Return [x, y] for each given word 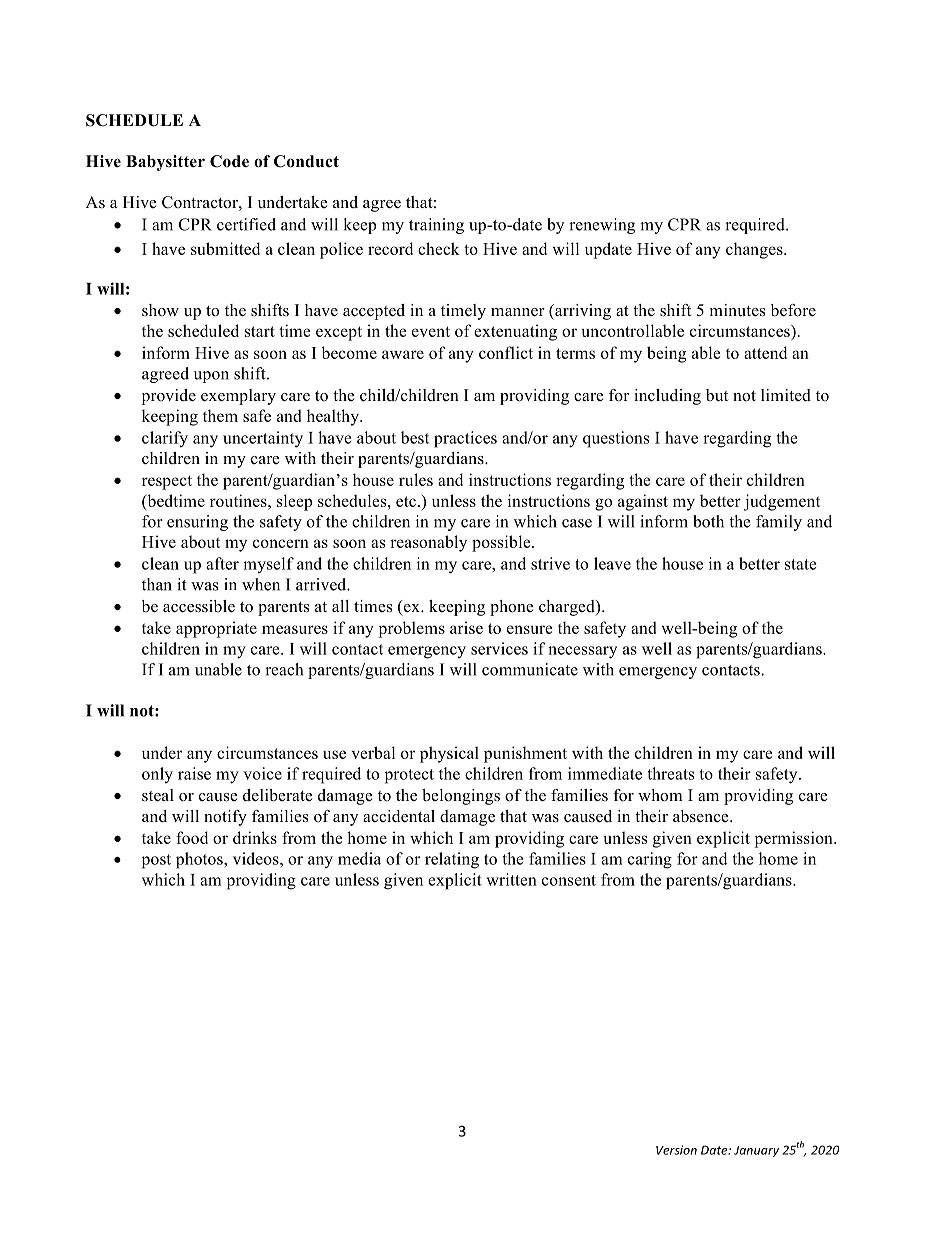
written [511, 879]
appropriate [216, 629]
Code [229, 161]
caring [650, 860]
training [436, 226]
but [717, 395]
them [220, 415]
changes [755, 250]
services [499, 648]
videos [257, 858]
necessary [582, 652]
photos [200, 860]
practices [465, 439]
